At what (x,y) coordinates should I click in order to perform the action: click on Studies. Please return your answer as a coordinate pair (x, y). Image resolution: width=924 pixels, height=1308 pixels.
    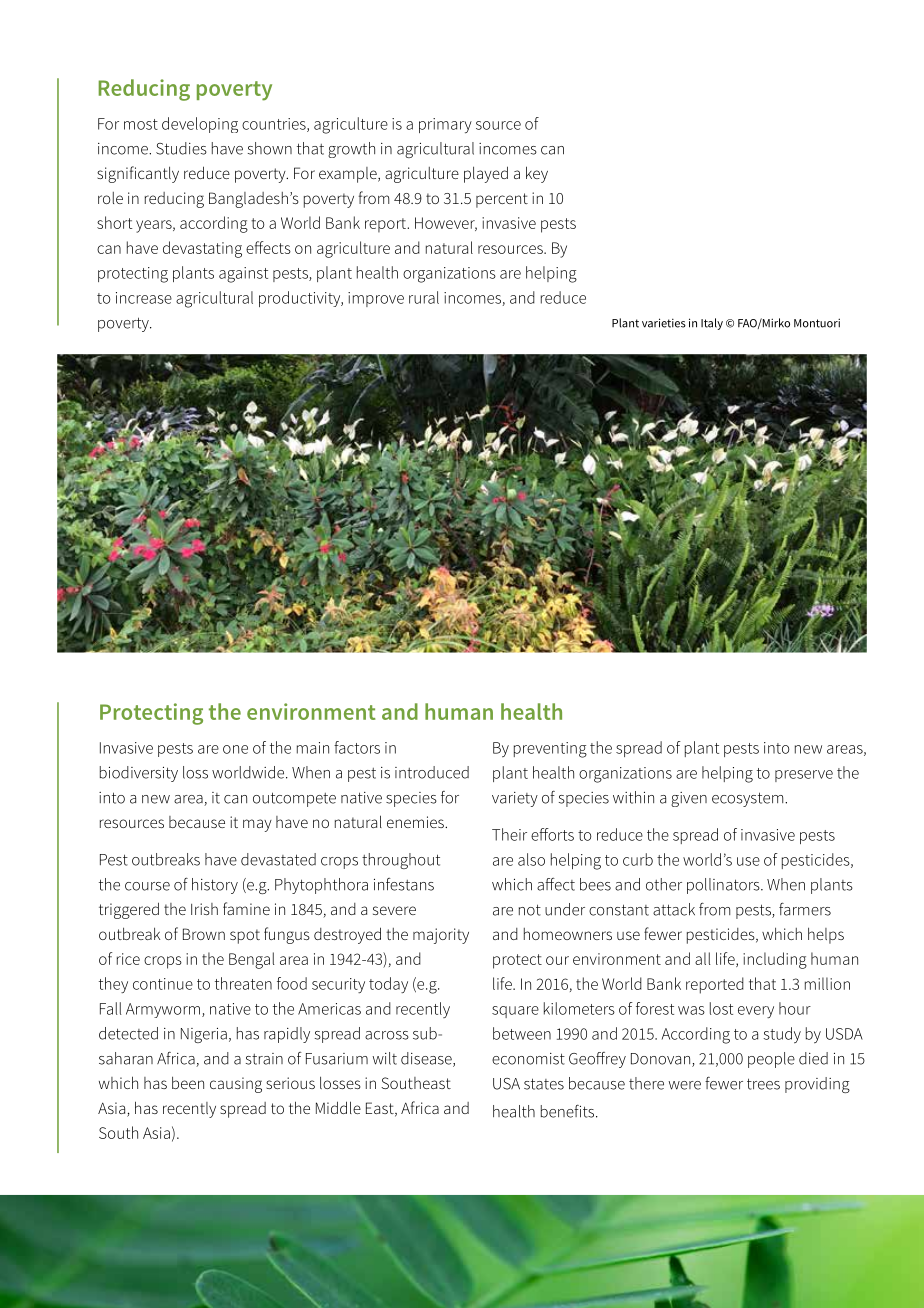
    Looking at the image, I should click on (181, 148).
